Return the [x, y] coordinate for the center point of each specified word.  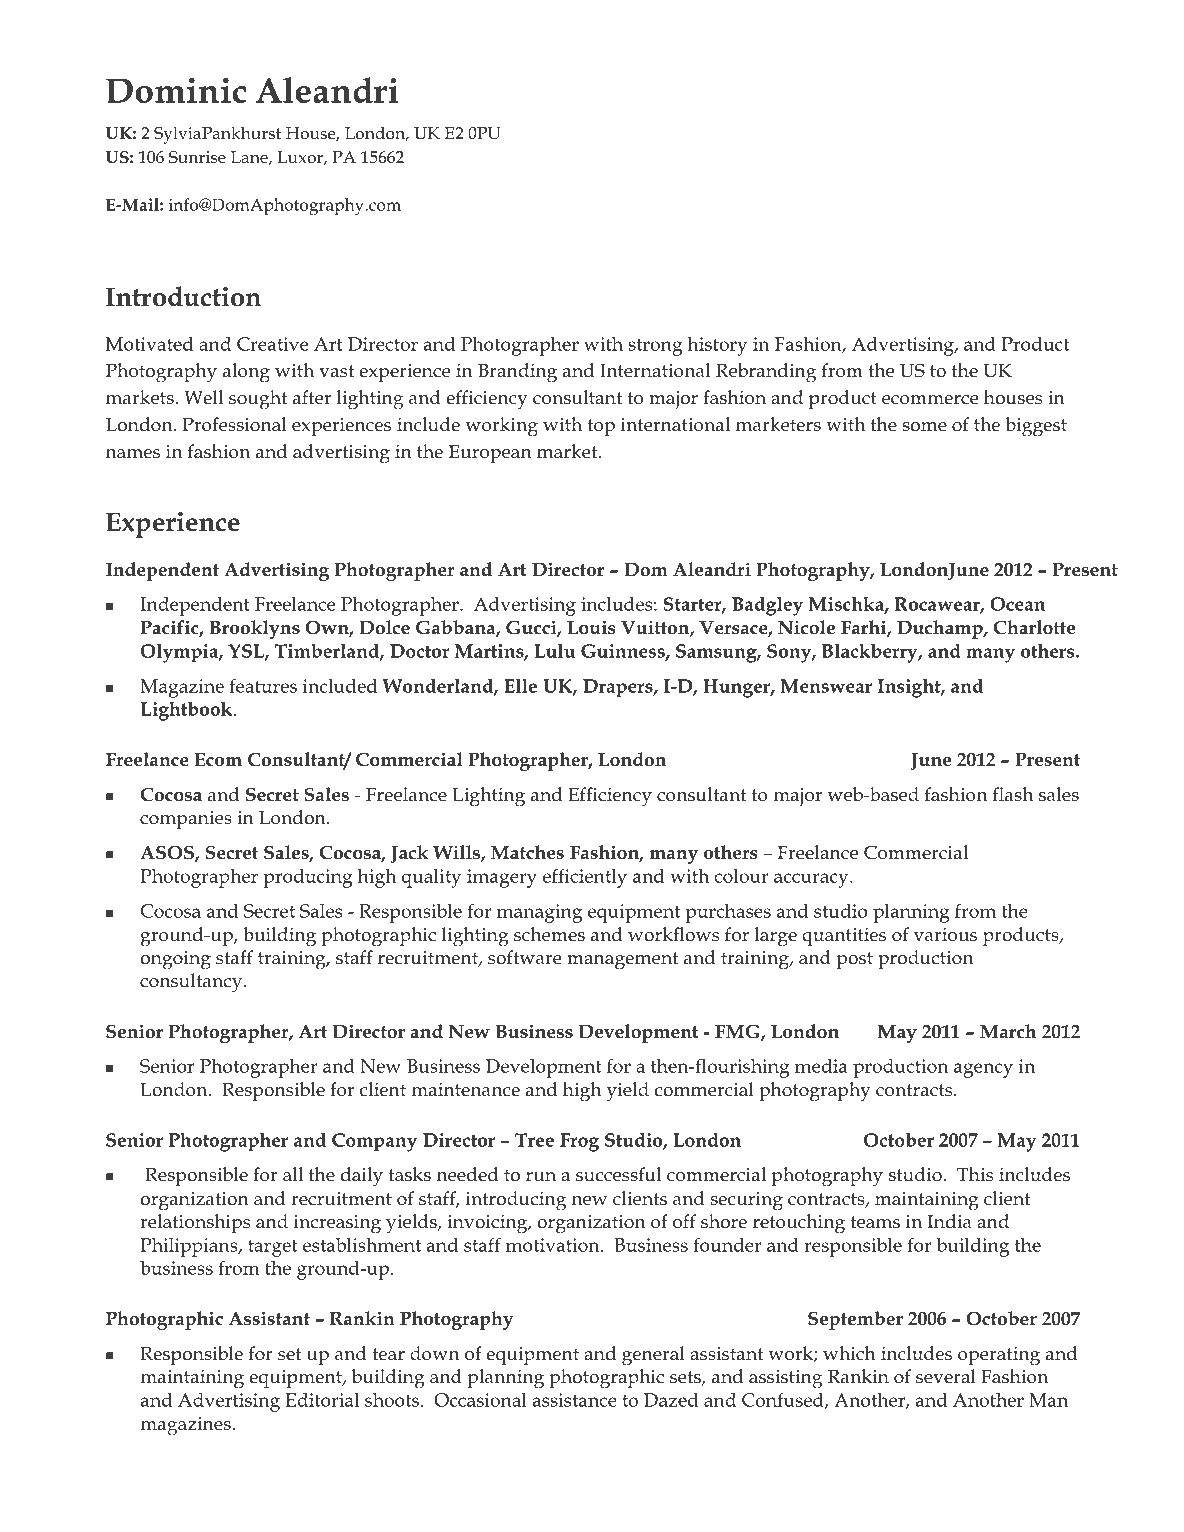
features [263, 685]
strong [655, 347]
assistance [574, 1400]
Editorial [322, 1400]
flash [1012, 794]
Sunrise [197, 157]
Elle [520, 686]
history [717, 346]
